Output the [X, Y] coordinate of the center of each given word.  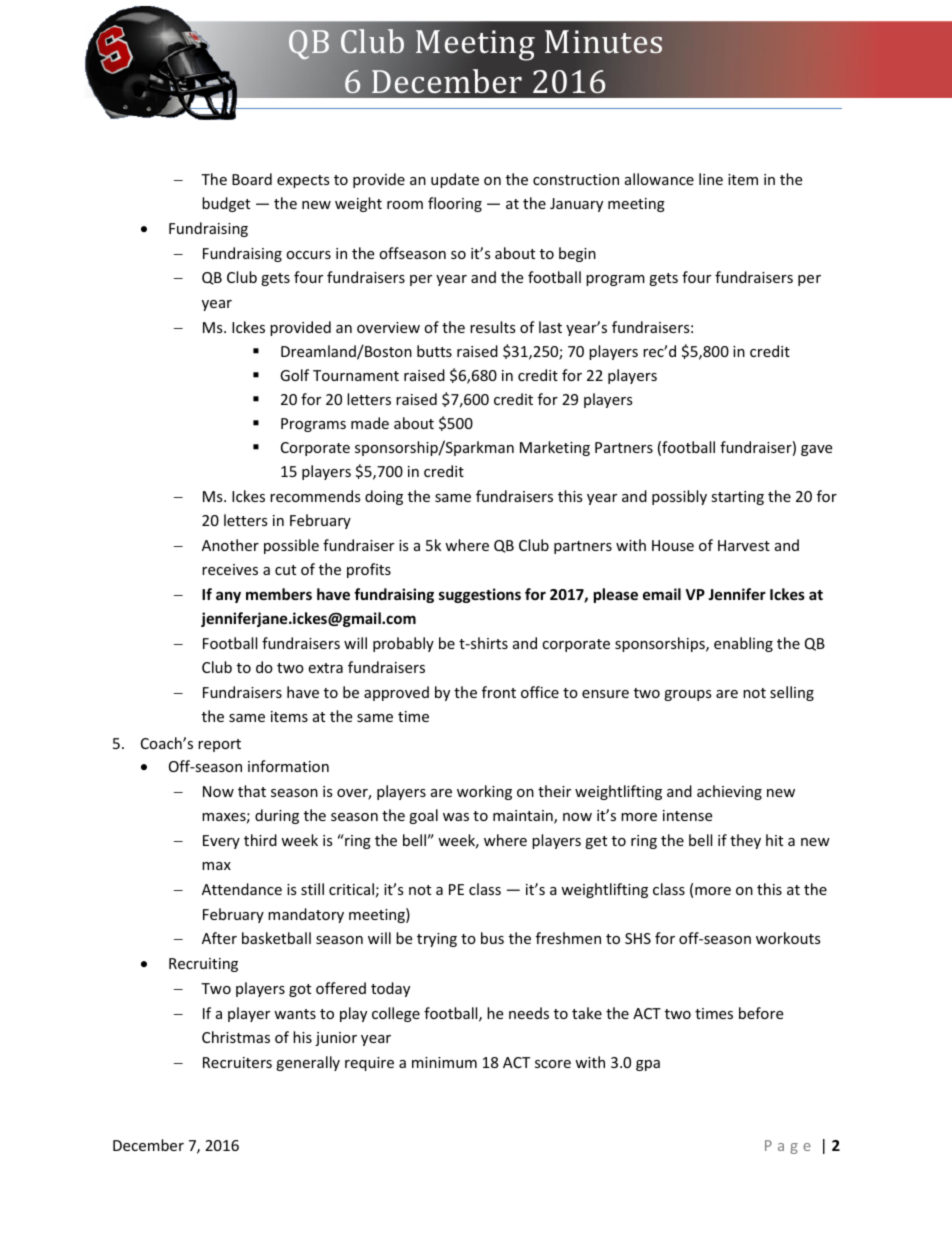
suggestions [480, 595]
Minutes [603, 42]
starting [737, 498]
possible [291, 546]
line [711, 179]
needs [529, 1013]
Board [252, 179]
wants [295, 1014]
